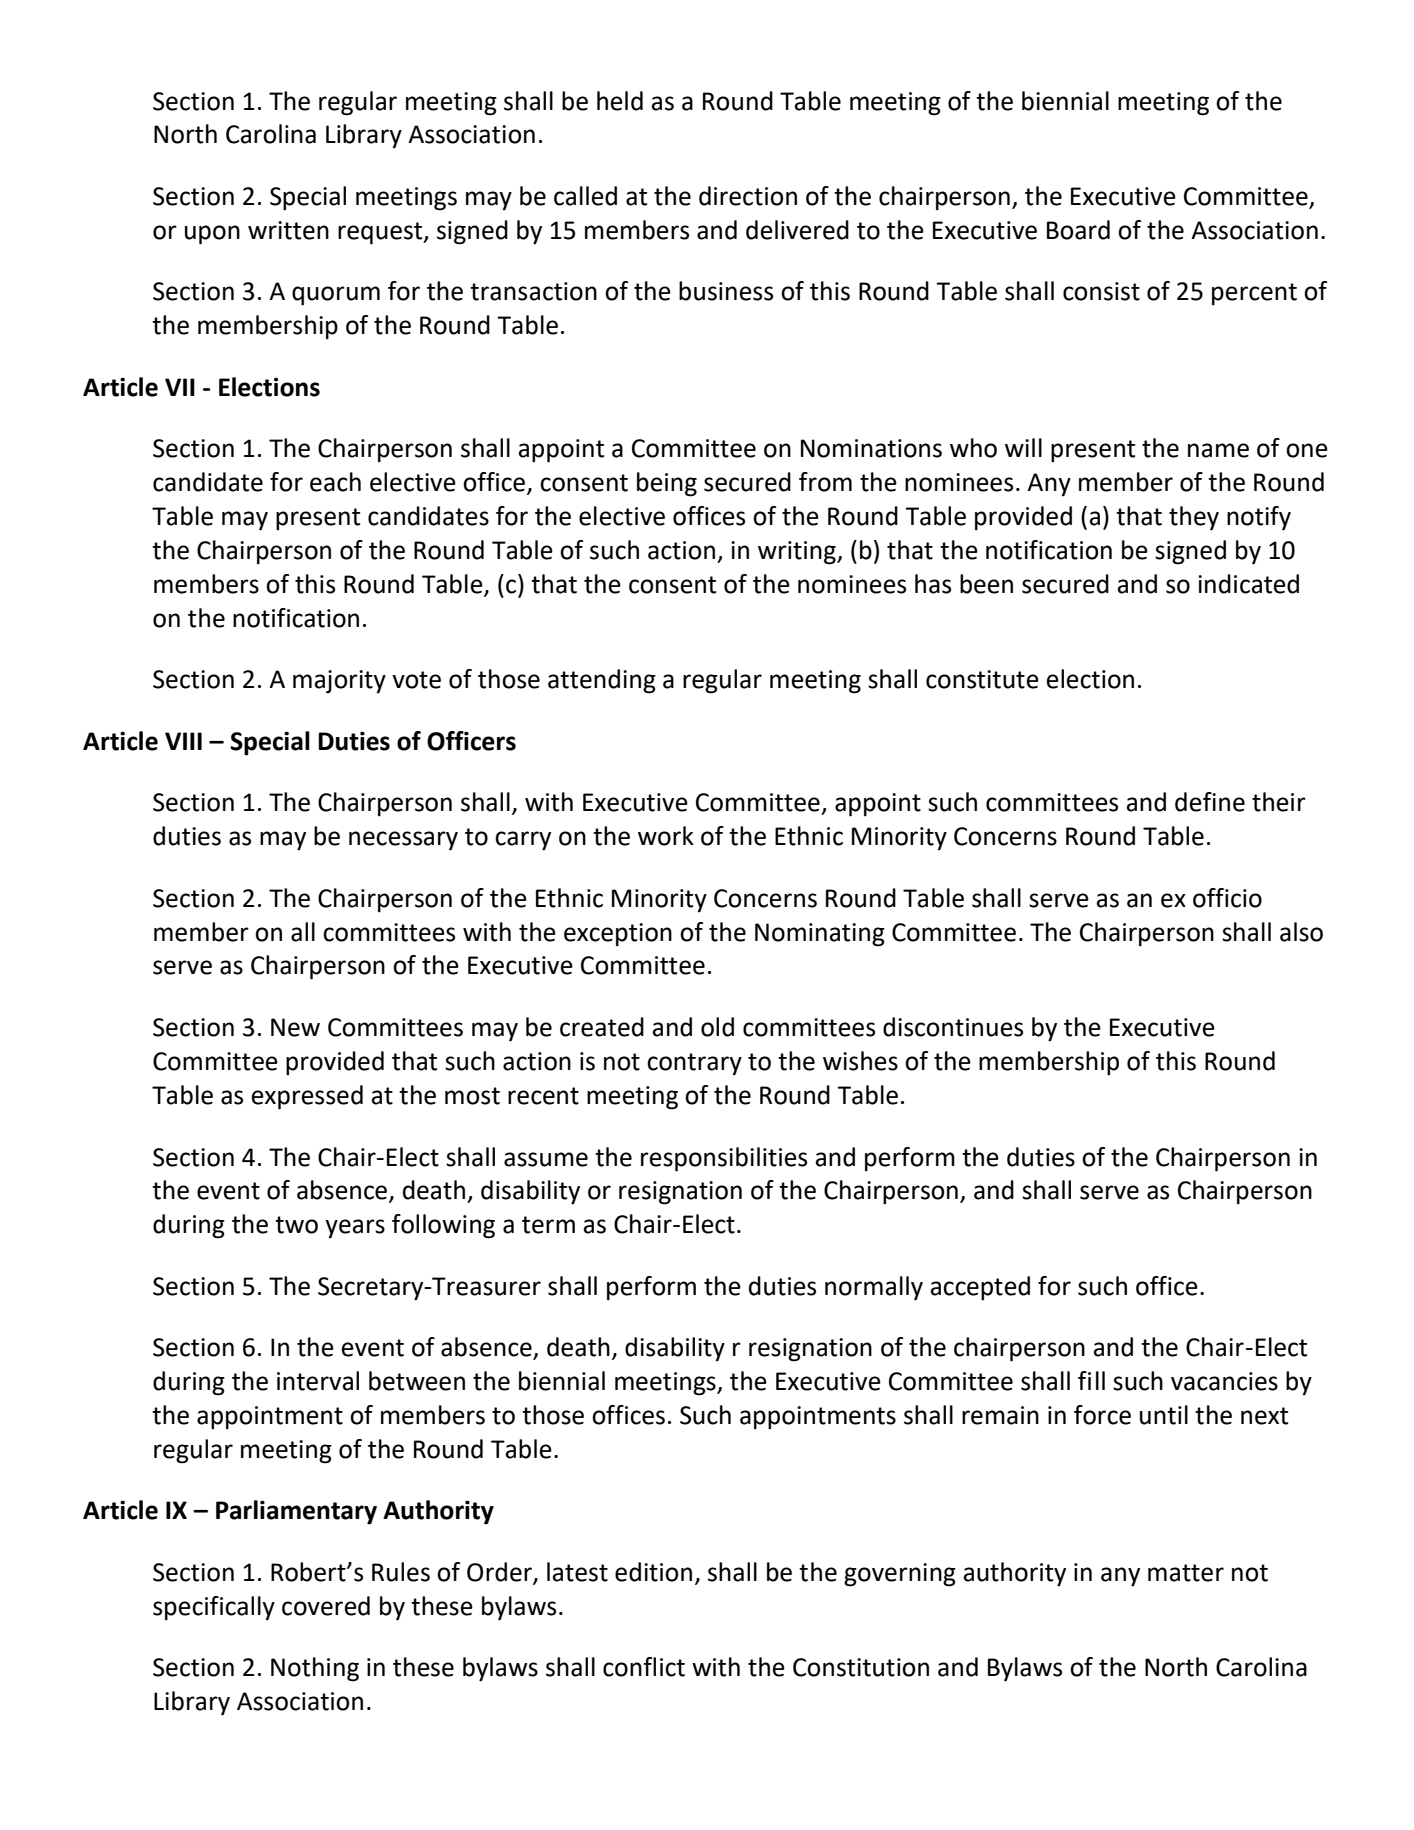  What do you see at coordinates (748, 196) in the document?
I see `direction` at bounding box center [748, 196].
